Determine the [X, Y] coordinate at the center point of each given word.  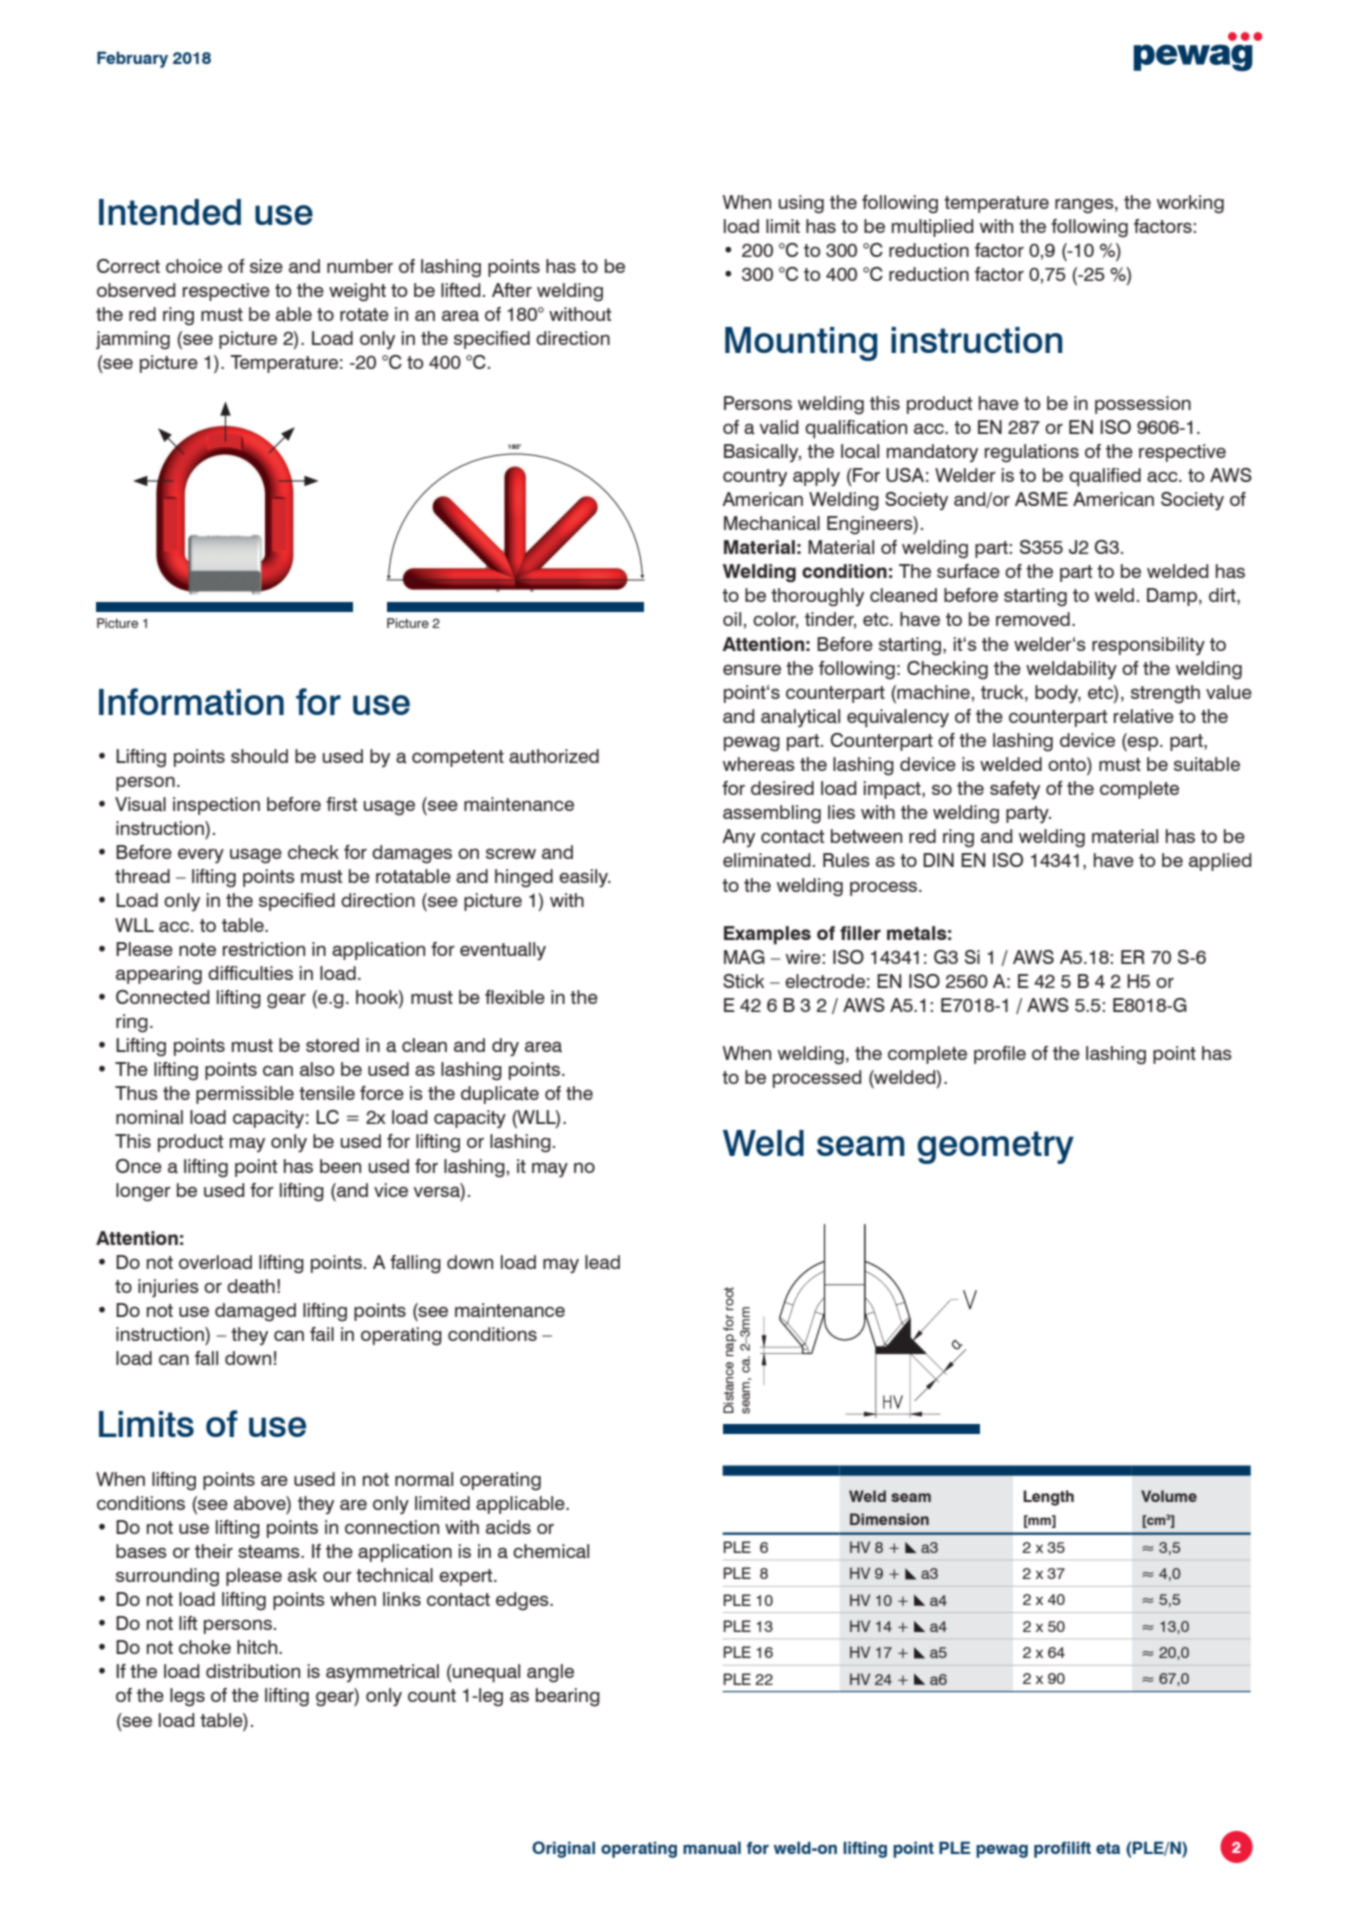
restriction [264, 949]
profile [1000, 1055]
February [132, 59]
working [1190, 204]
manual [712, 1847]
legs [187, 1697]
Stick [743, 981]
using [801, 204]
